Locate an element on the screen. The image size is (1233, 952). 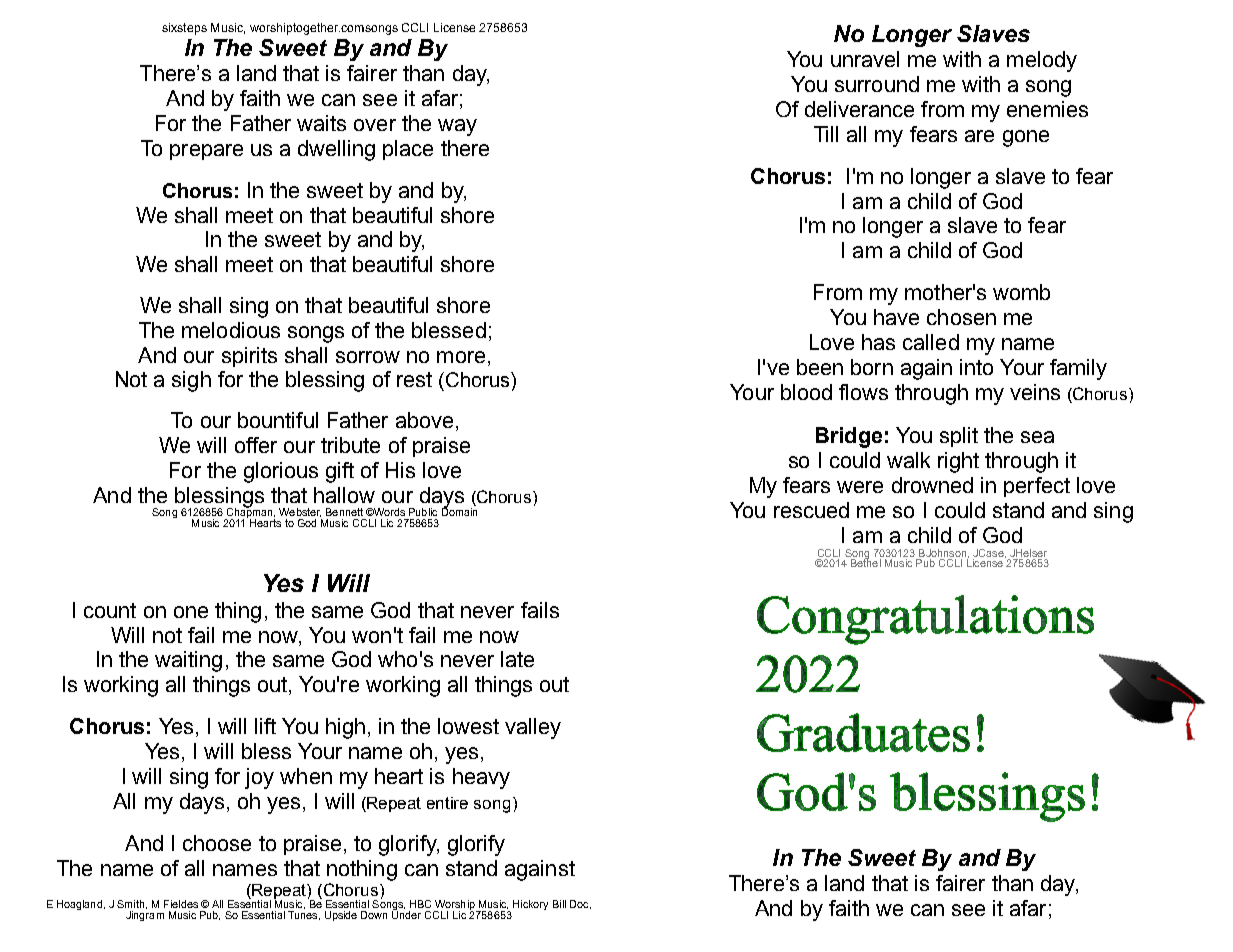
Domain is located at coordinates (459, 511).
